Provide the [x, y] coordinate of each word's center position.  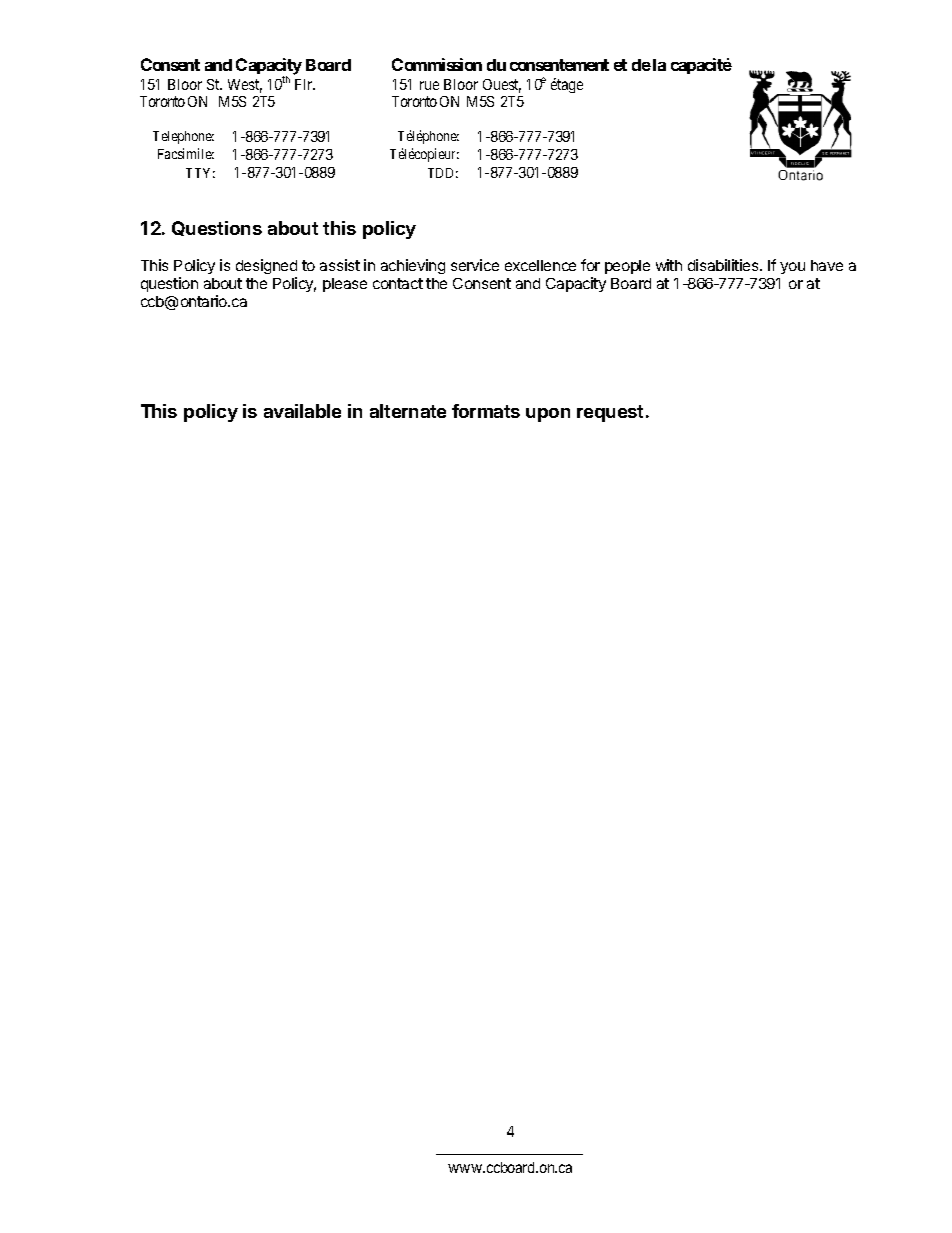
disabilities [724, 265]
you [792, 268]
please [345, 285]
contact [398, 283]
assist [340, 265]
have [827, 265]
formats [486, 411]
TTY [200, 173]
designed [266, 268]
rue [429, 85]
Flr [305, 84]
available [302, 411]
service [475, 265]
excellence [540, 265]
